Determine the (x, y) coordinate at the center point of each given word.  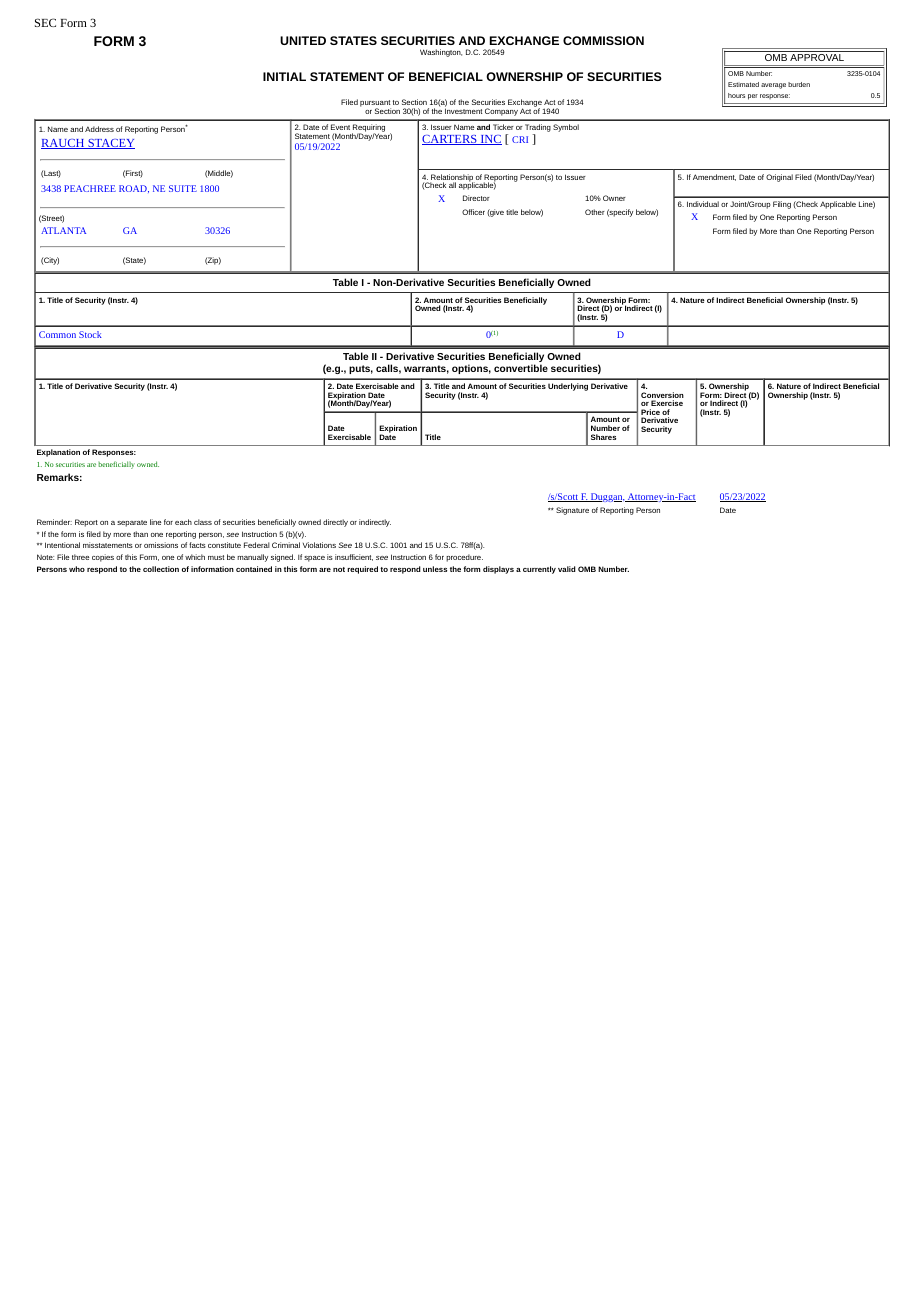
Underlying (568, 387)
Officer (473, 212)
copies (103, 558)
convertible (521, 368)
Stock (90, 334)
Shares (603, 437)
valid (567, 569)
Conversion (662, 396)
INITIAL (284, 76)
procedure (464, 558)
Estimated (743, 84)
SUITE (183, 188)
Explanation (58, 453)
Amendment (714, 177)
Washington (441, 53)
